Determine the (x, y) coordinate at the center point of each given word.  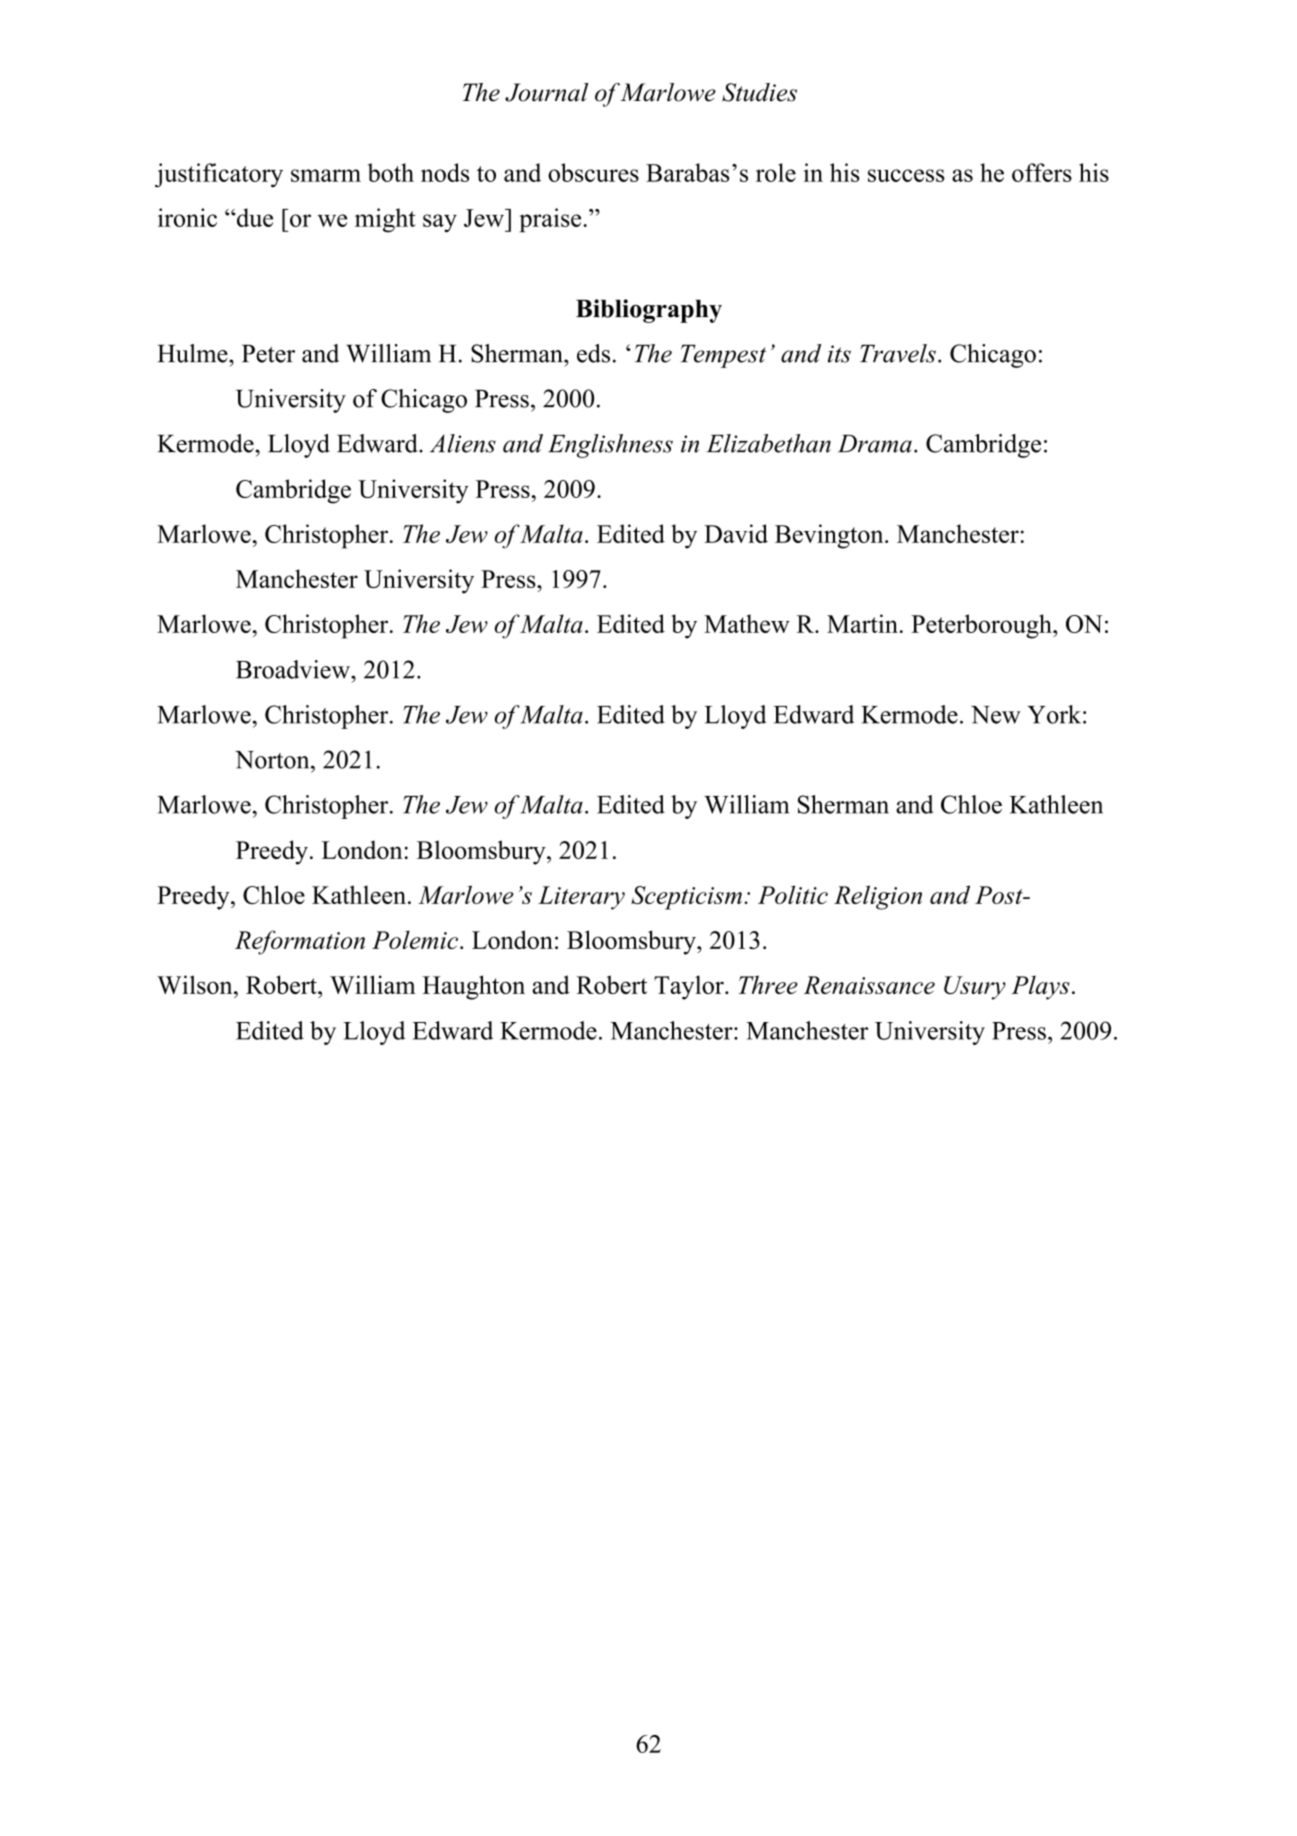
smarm (326, 175)
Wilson (196, 984)
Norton (273, 760)
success (906, 175)
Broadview (294, 669)
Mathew (747, 623)
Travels (898, 353)
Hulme (193, 353)
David (736, 533)
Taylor (690, 987)
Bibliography (649, 311)
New (996, 715)
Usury (975, 988)
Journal (546, 92)
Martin (862, 623)
